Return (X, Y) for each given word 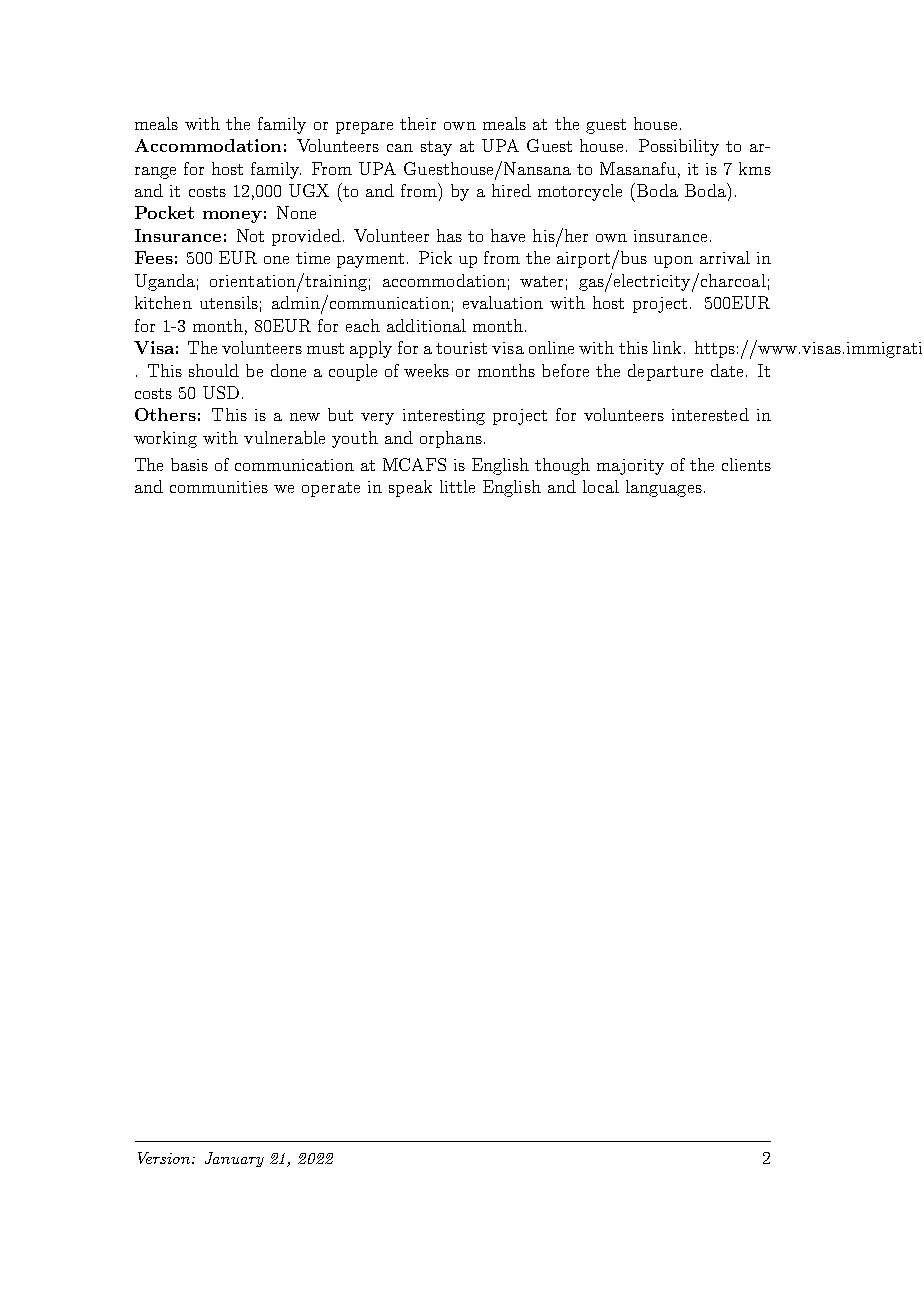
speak (410, 488)
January (234, 1159)
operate (331, 489)
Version (165, 1158)
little (457, 486)
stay (436, 148)
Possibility (679, 147)
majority (630, 467)
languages (664, 488)
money (232, 217)
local (601, 486)
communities (219, 487)
